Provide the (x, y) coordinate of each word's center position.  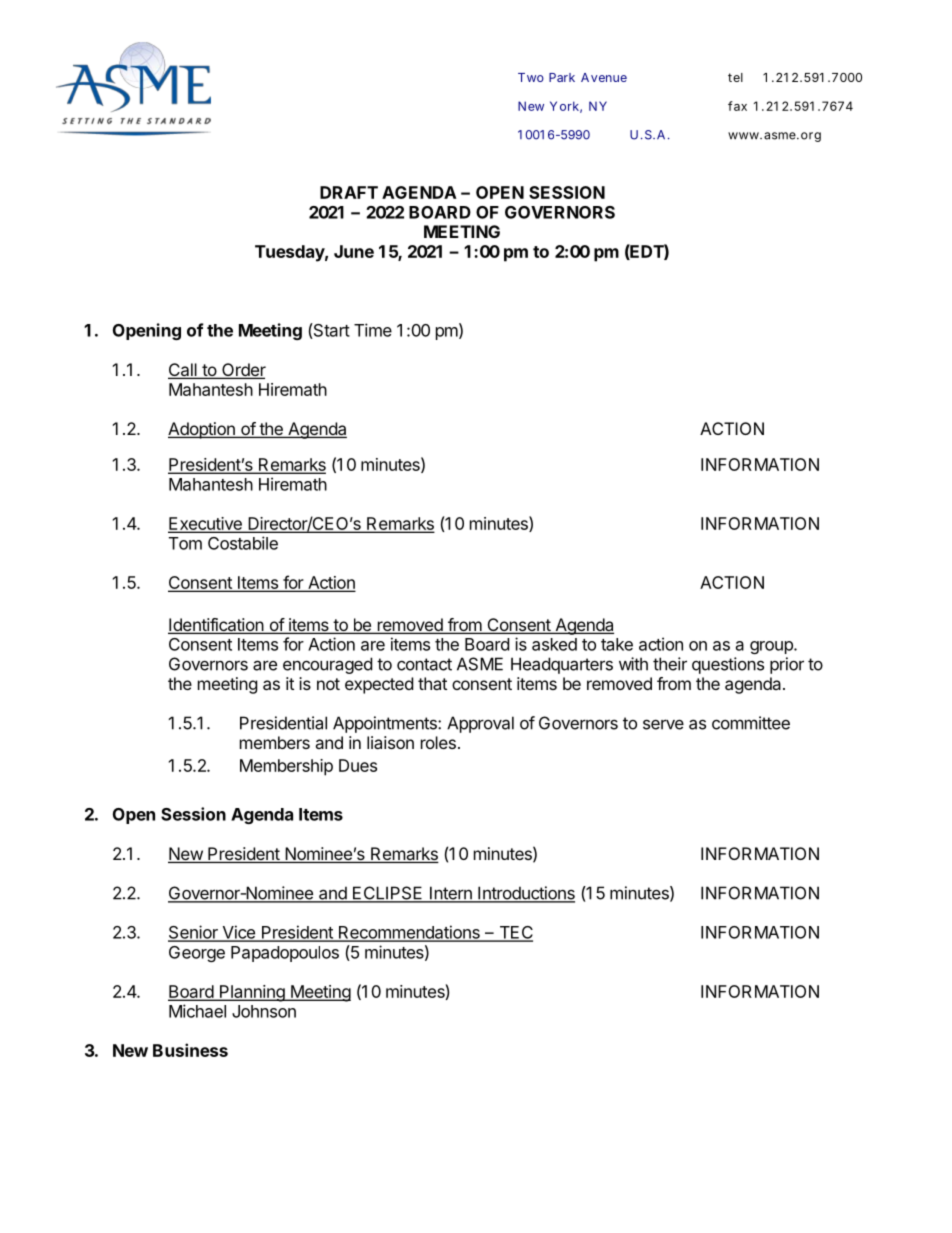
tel (735, 77)
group (772, 647)
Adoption (202, 430)
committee (751, 723)
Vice (238, 933)
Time (373, 330)
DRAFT (349, 192)
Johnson (264, 1011)
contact (424, 664)
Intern (451, 894)
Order (243, 371)
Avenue (604, 77)
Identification (216, 626)
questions (728, 665)
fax (737, 106)
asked (554, 644)
